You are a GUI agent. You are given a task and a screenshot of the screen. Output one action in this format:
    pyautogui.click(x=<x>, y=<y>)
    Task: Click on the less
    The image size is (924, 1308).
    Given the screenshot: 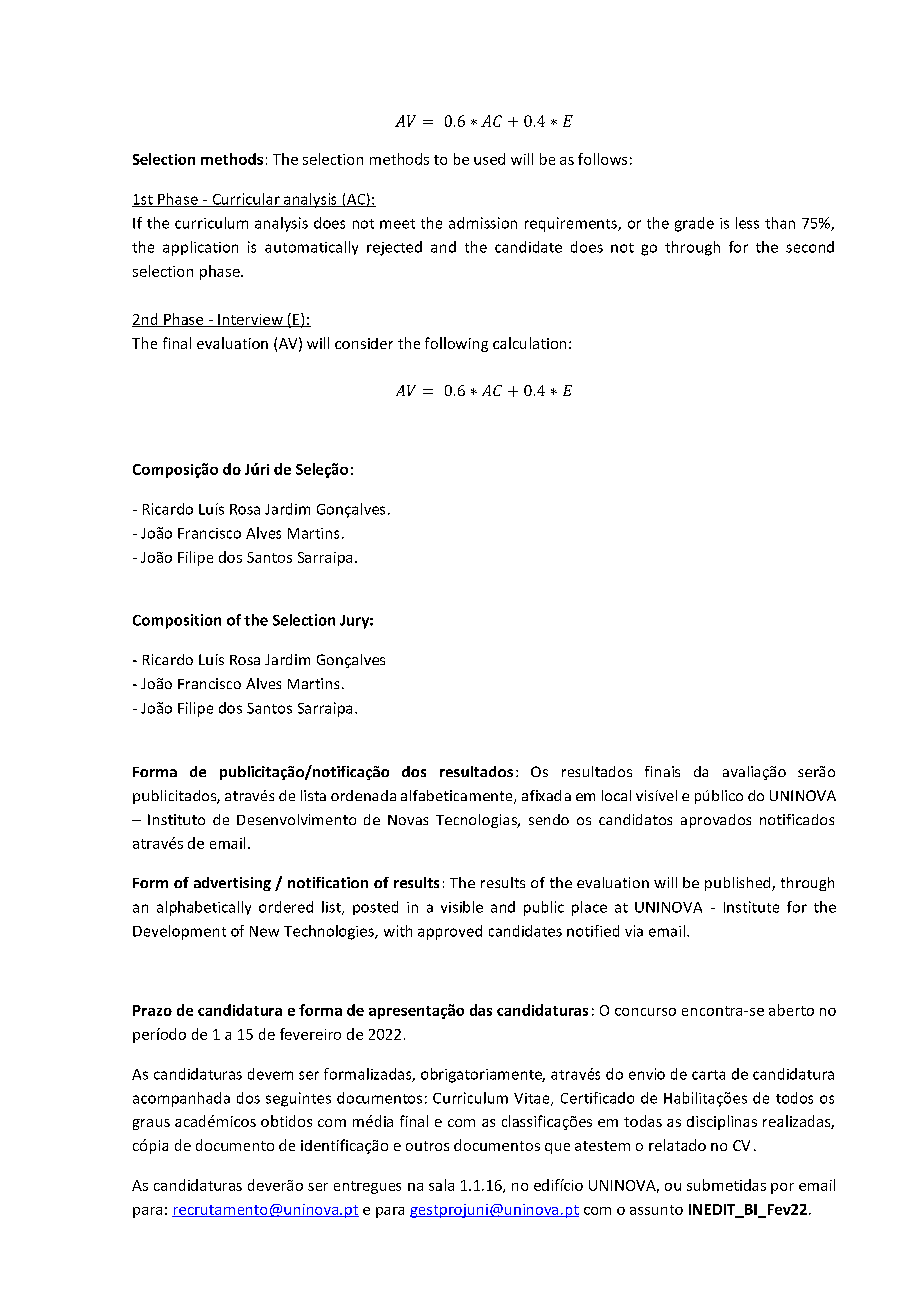 What is the action you would take?
    pyautogui.click(x=747, y=223)
